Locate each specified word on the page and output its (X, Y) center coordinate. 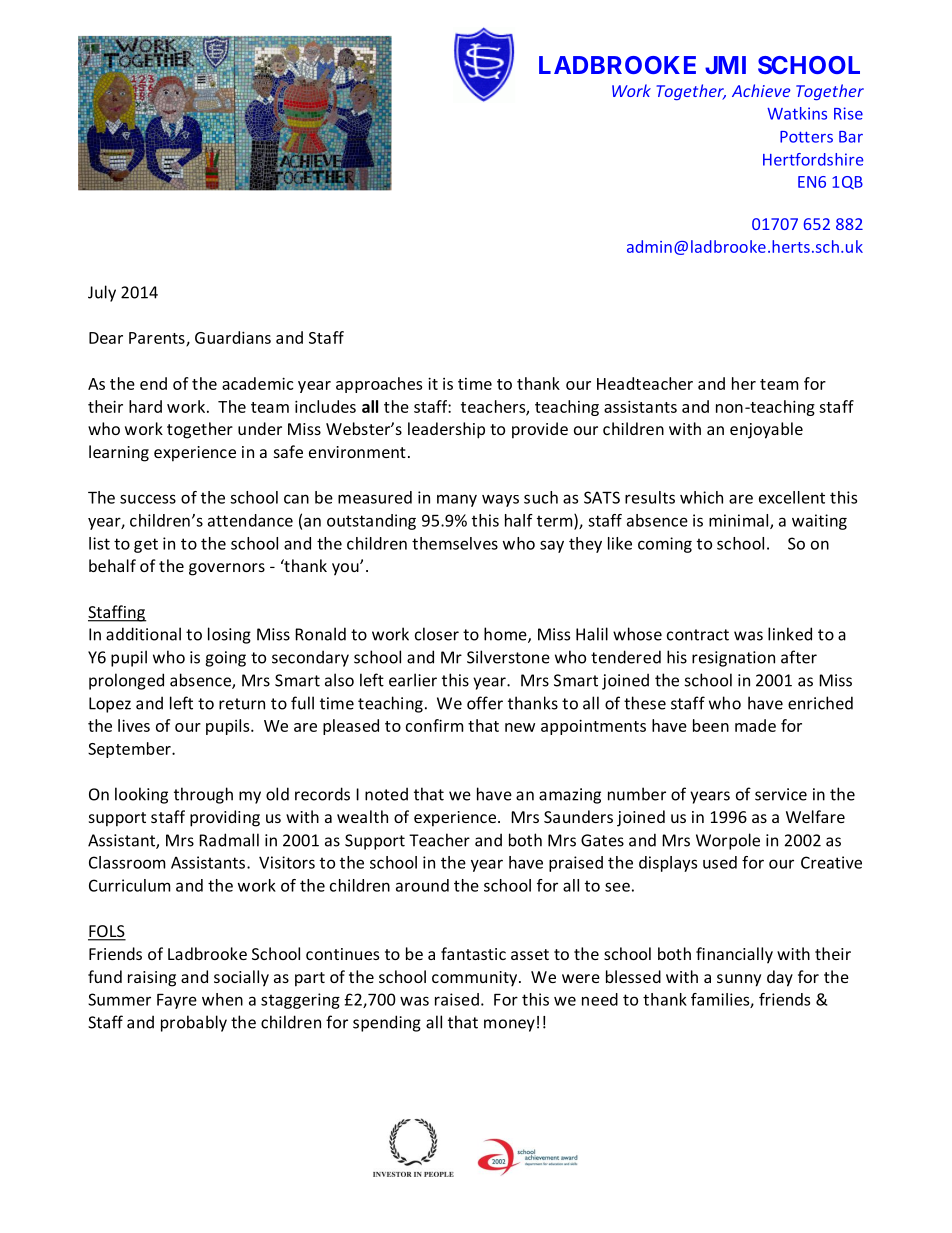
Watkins (797, 113)
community (476, 979)
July (102, 293)
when (222, 999)
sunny (739, 980)
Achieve (761, 90)
